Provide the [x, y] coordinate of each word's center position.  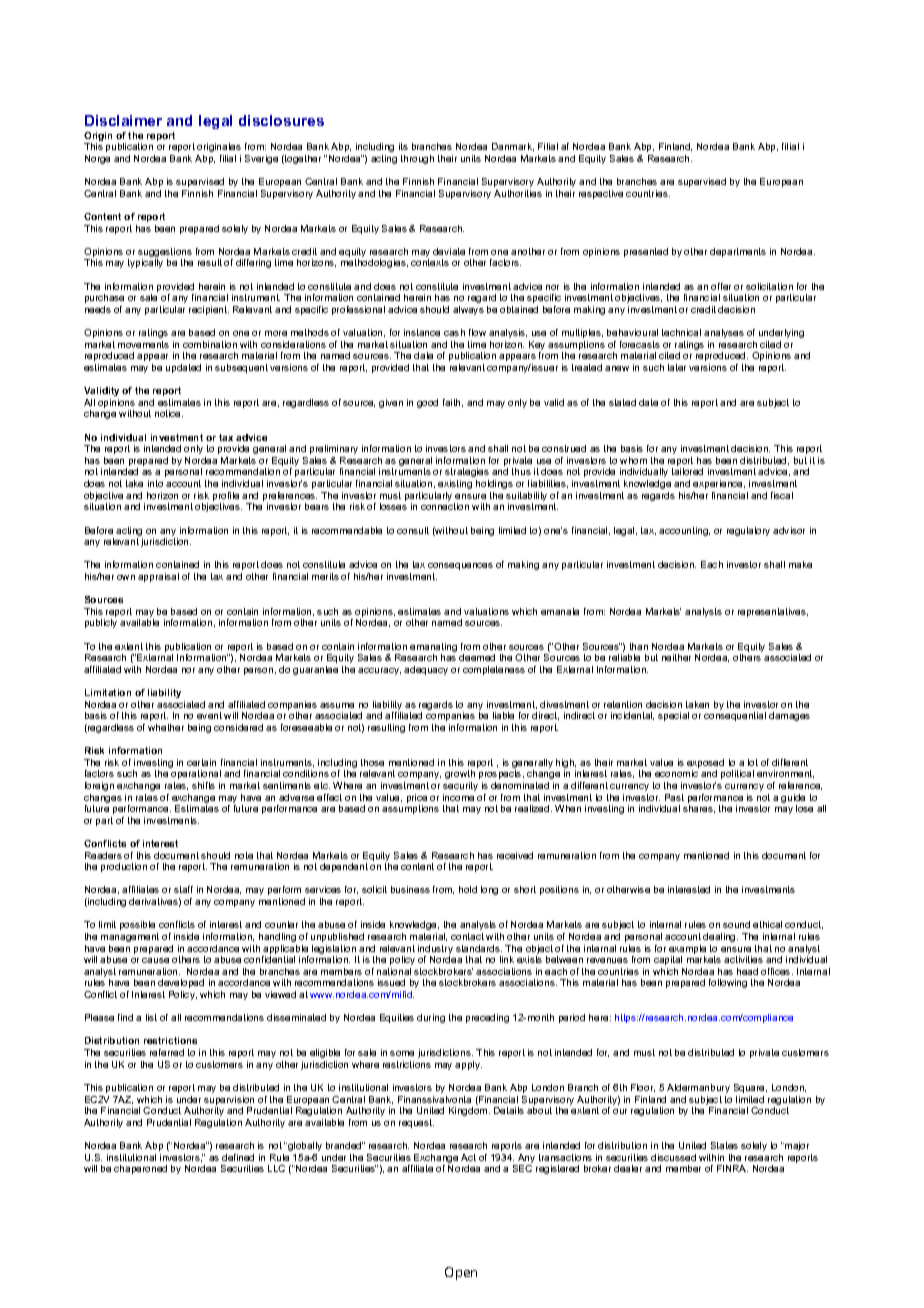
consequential [735, 716]
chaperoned [140, 1169]
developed [181, 983]
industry [435, 951]
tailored [687, 471]
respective [601, 194]
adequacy [426, 670]
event [209, 715]
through [417, 159]
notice [169, 413]
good [427, 403]
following [728, 983]
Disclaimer [123, 120]
